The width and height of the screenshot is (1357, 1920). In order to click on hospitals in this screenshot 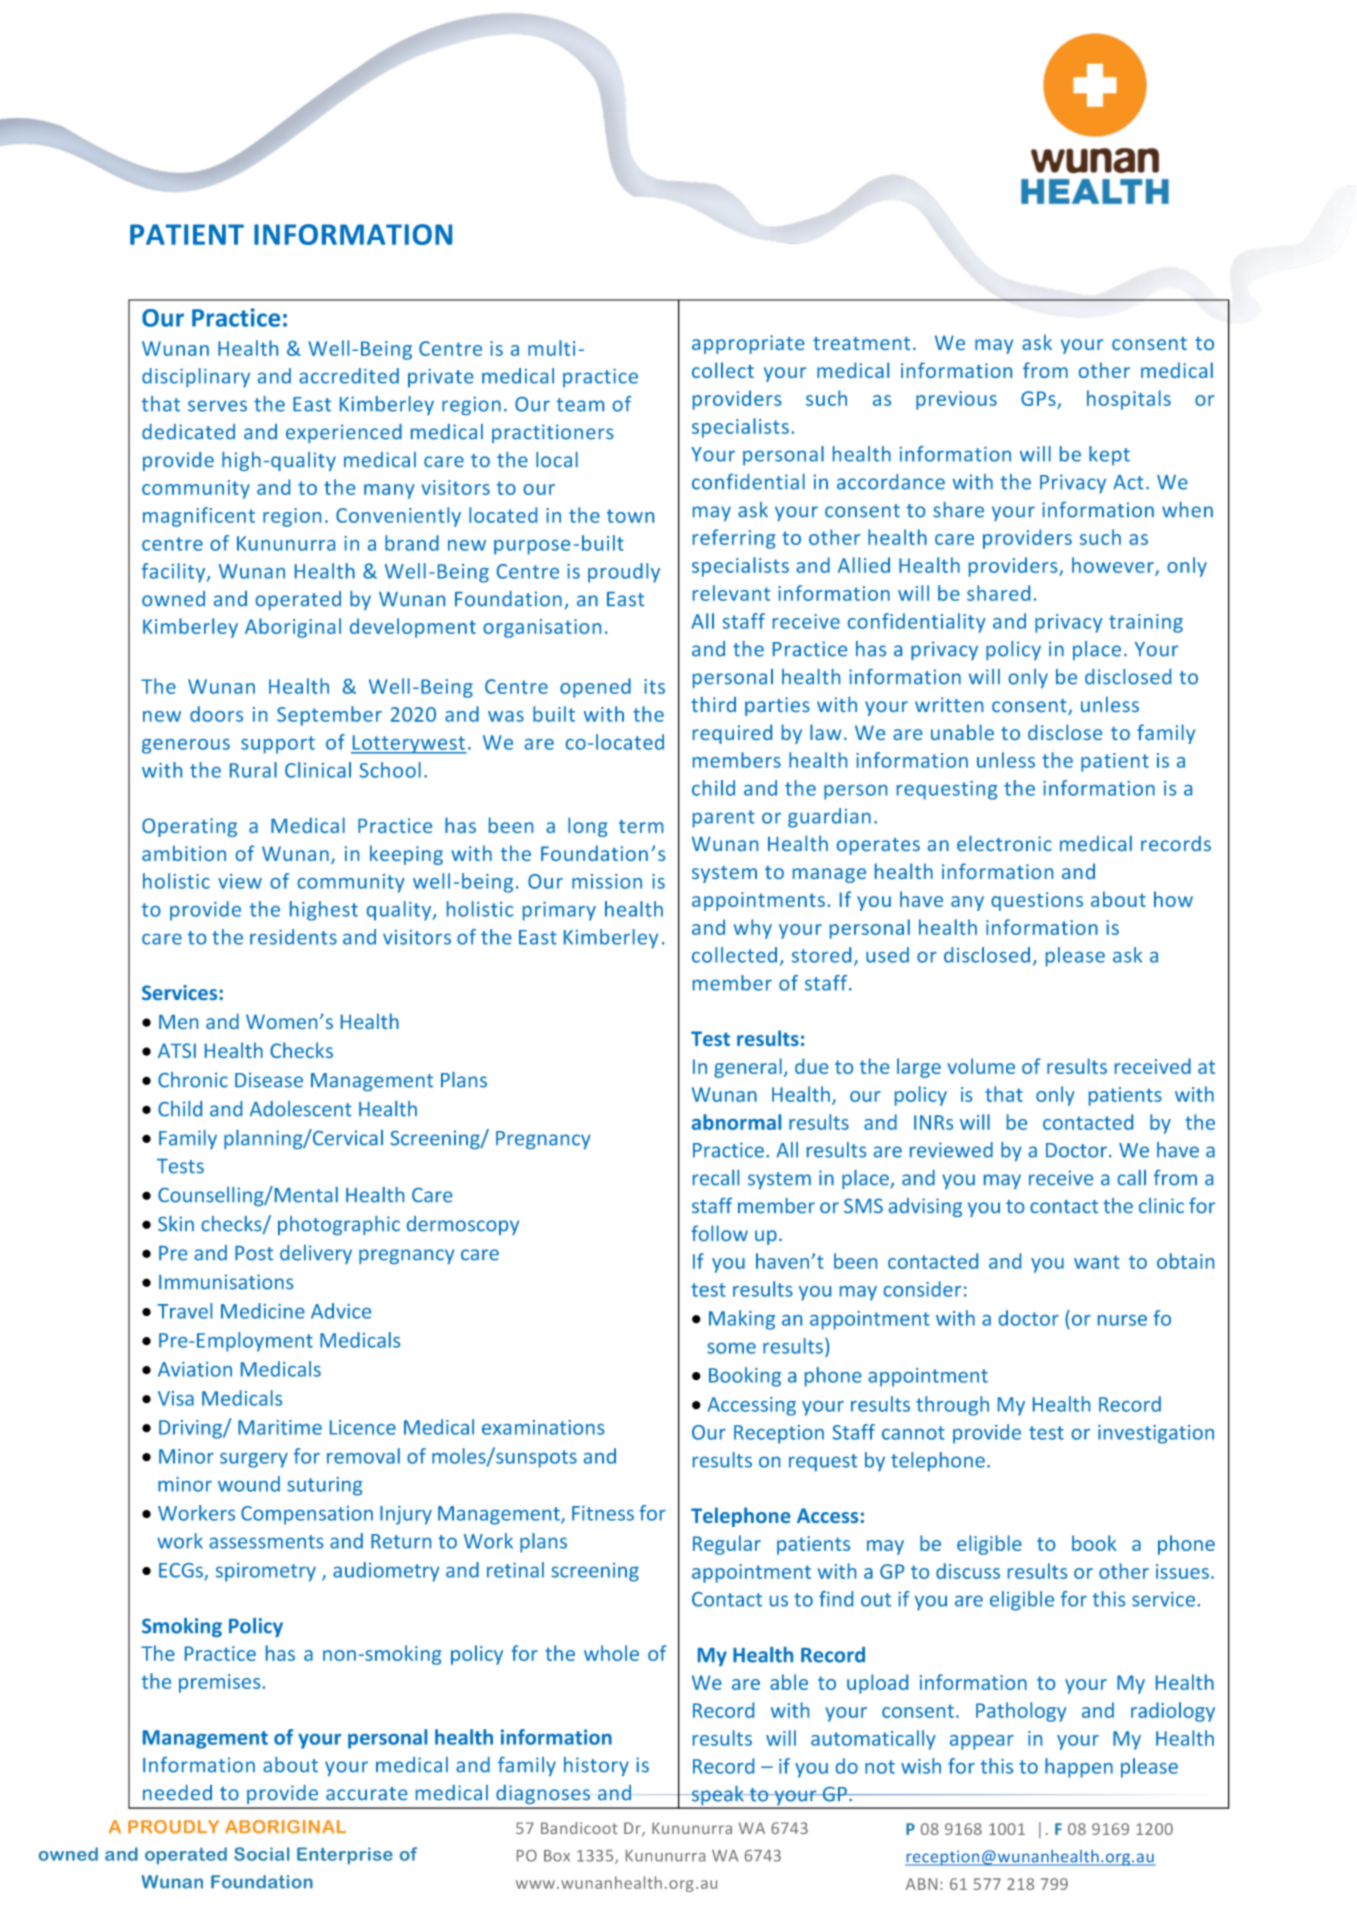, I will do `click(1129, 400)`.
